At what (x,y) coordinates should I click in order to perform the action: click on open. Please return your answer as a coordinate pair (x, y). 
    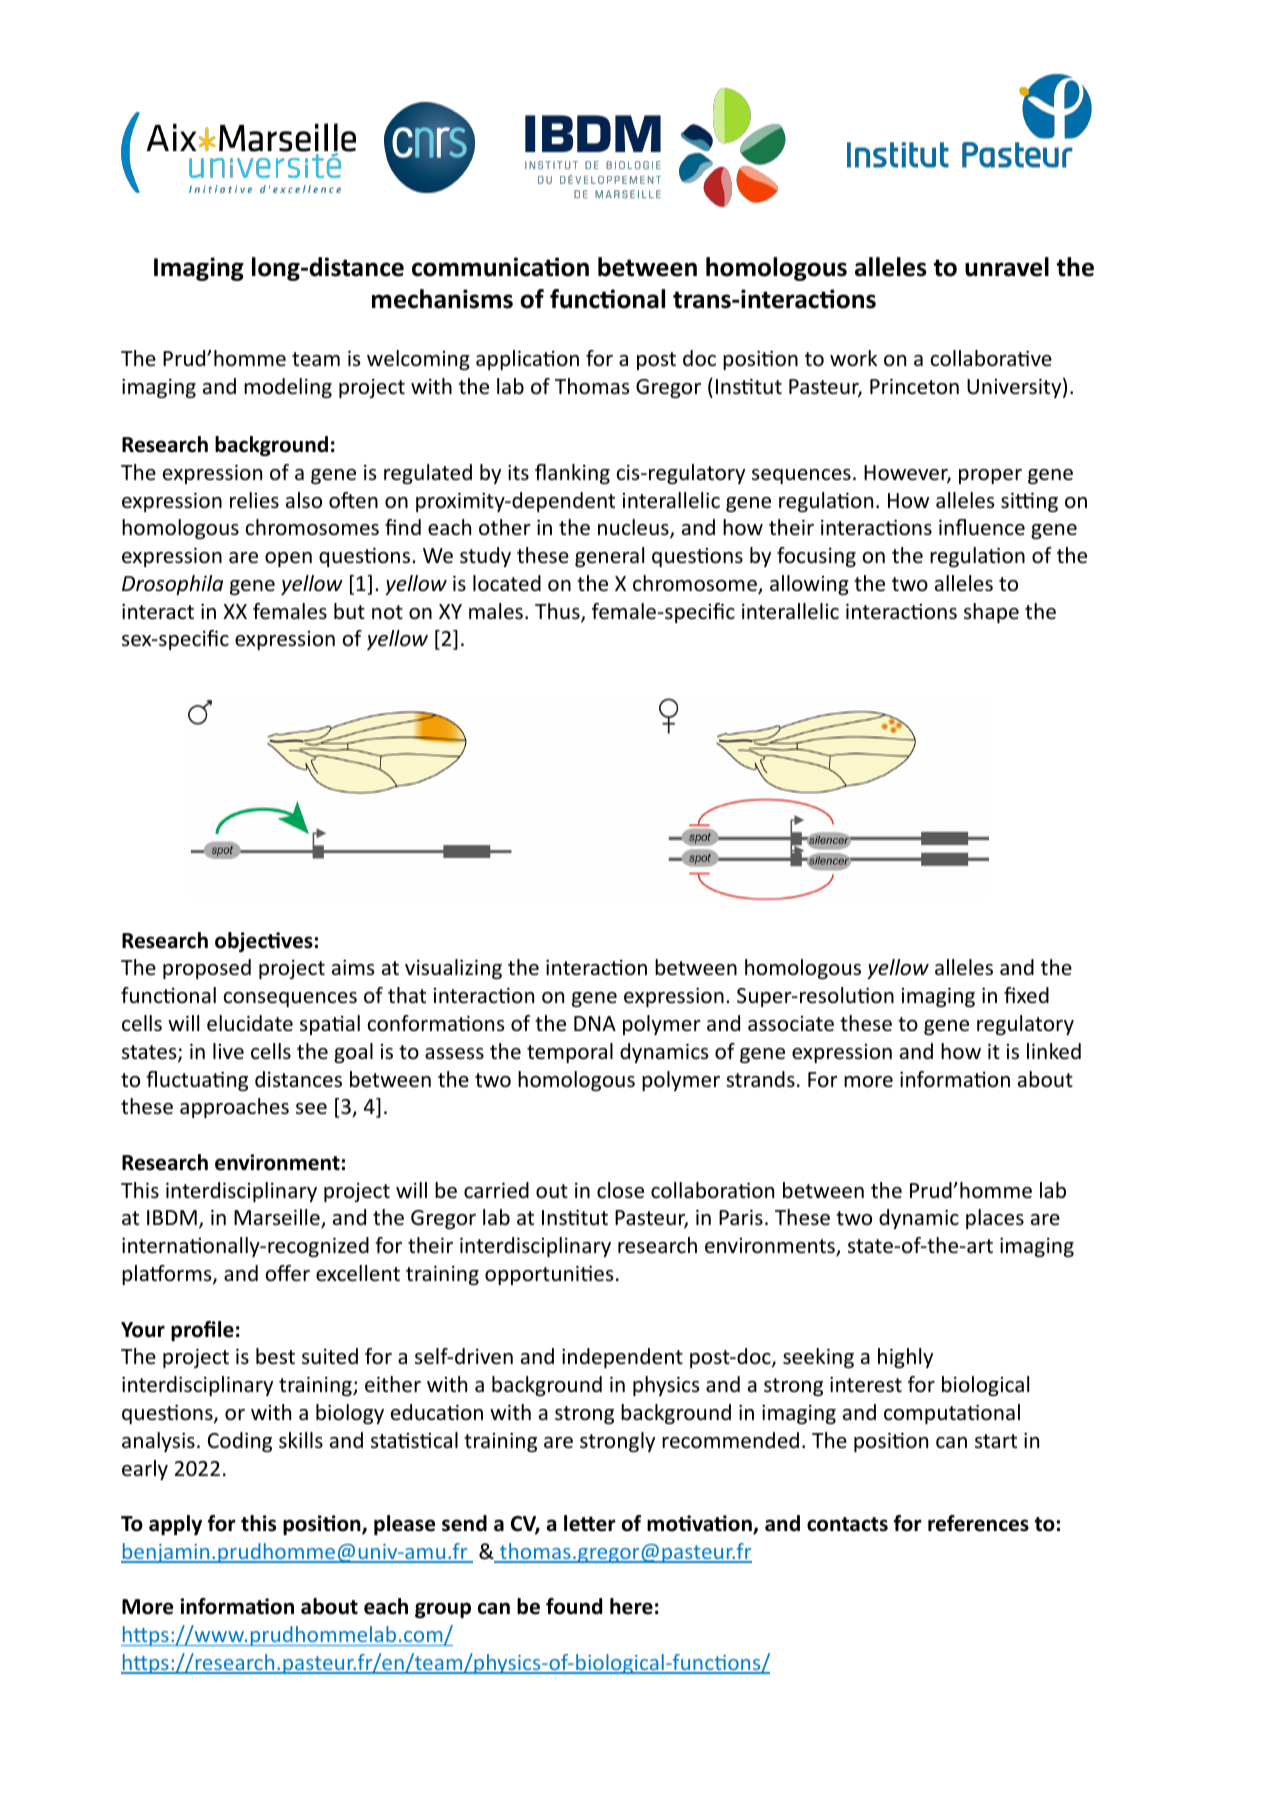
    Looking at the image, I should click on (288, 559).
